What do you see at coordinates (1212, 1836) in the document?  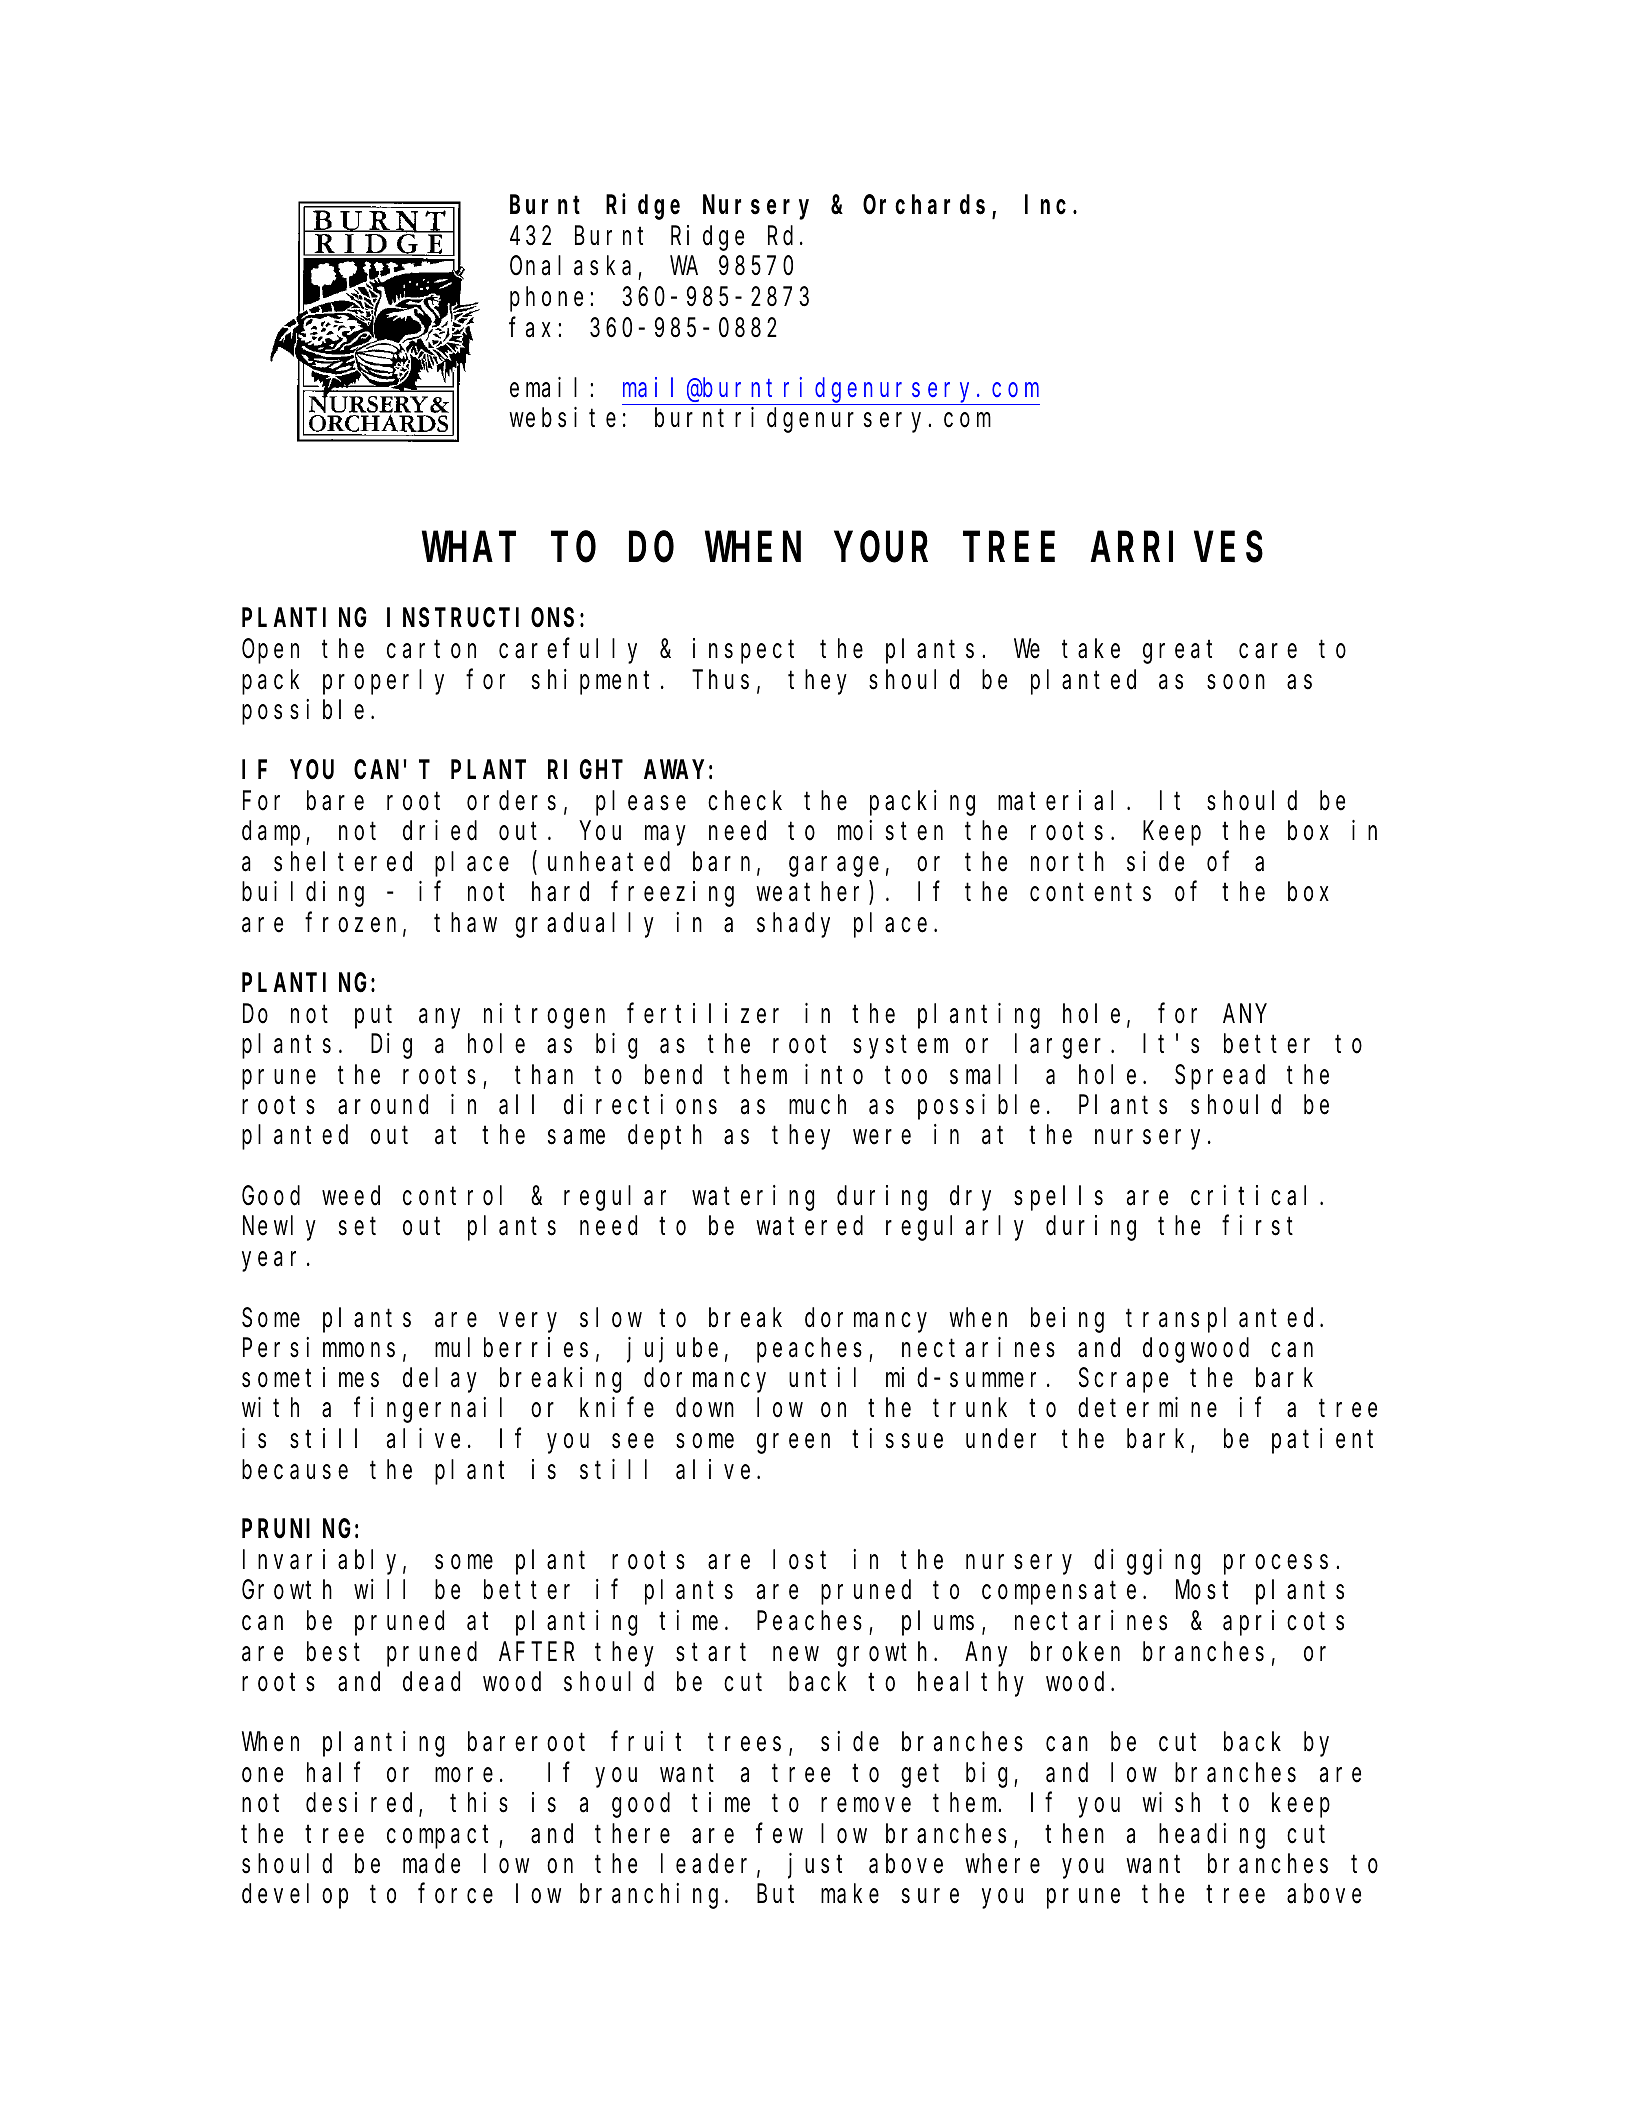 I see `heading` at bounding box center [1212, 1836].
